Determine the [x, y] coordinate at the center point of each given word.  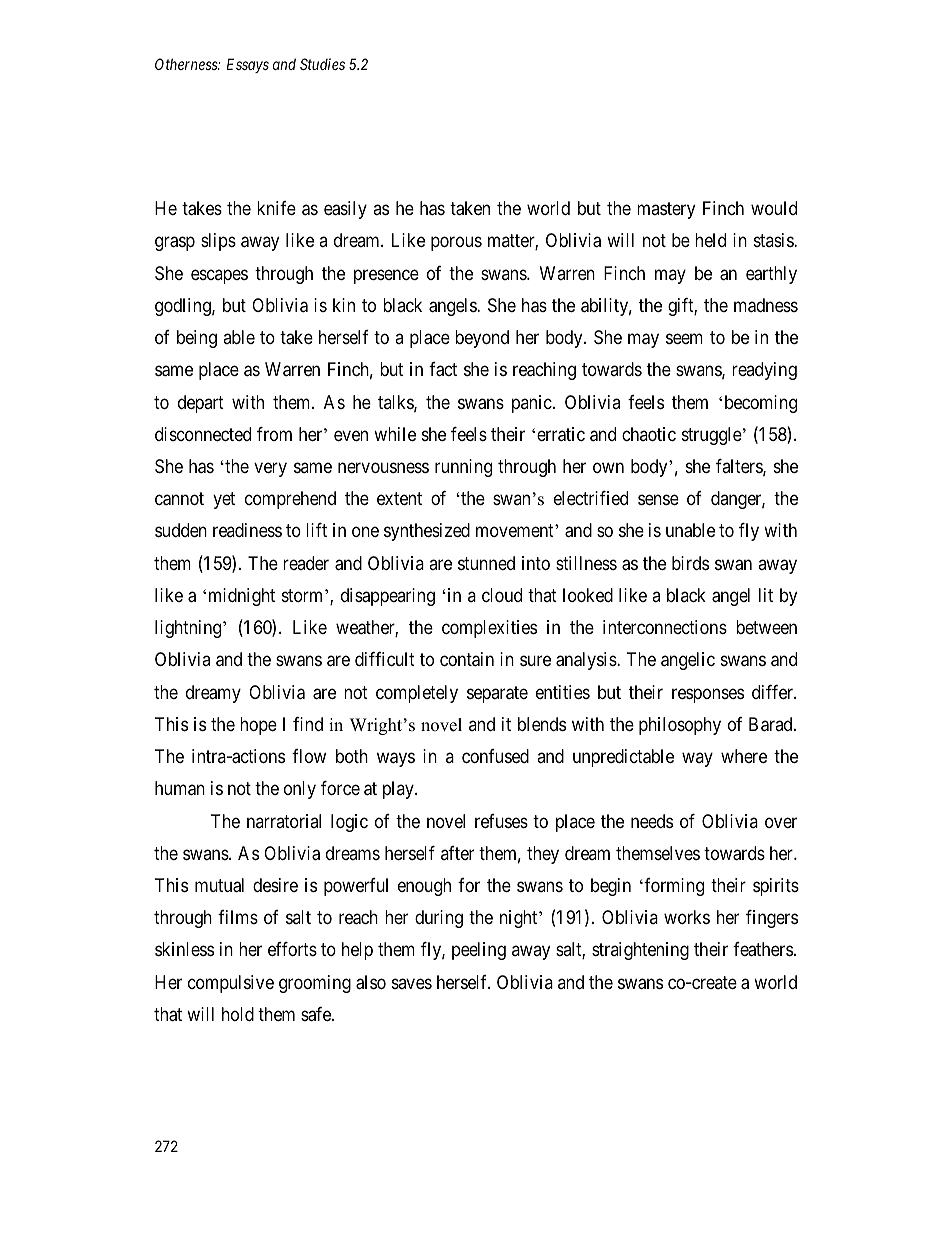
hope [258, 726]
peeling [479, 951]
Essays [248, 65]
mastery [666, 210]
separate [497, 694]
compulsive [231, 984]
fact [443, 369]
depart [201, 404]
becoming [761, 404]
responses [708, 695]
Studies [322, 64]
